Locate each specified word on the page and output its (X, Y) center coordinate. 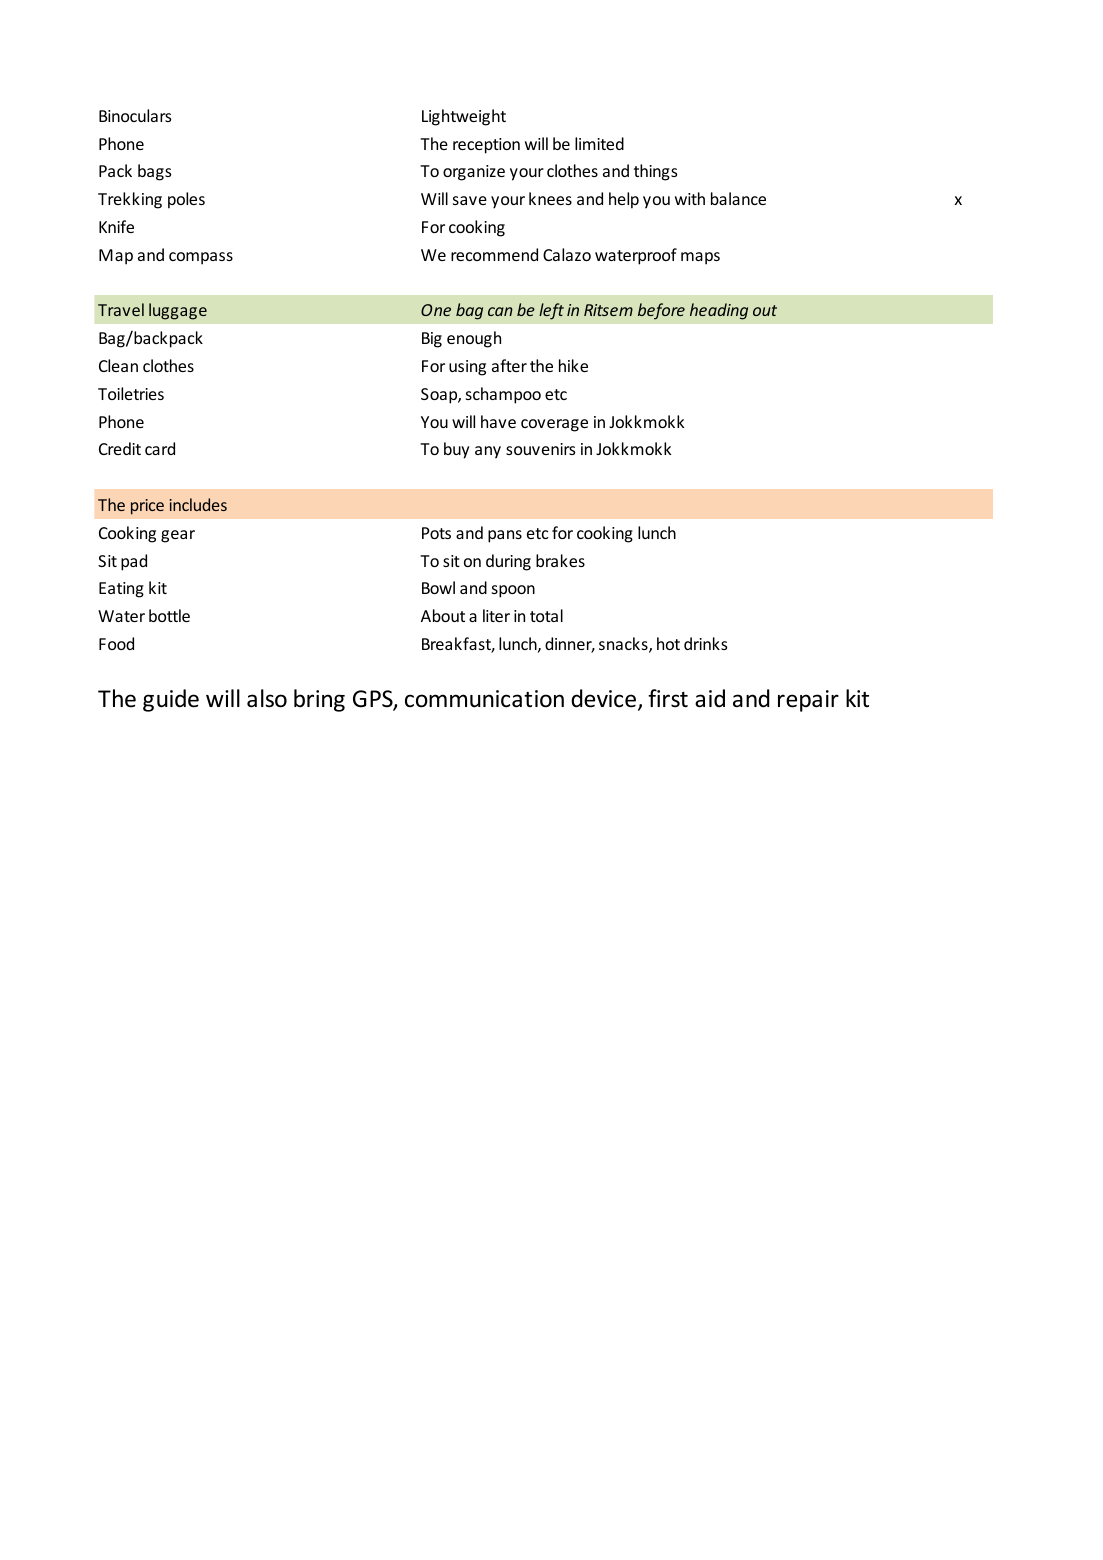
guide (171, 700)
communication (484, 699)
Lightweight (464, 117)
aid (710, 698)
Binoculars (135, 115)
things (655, 172)
